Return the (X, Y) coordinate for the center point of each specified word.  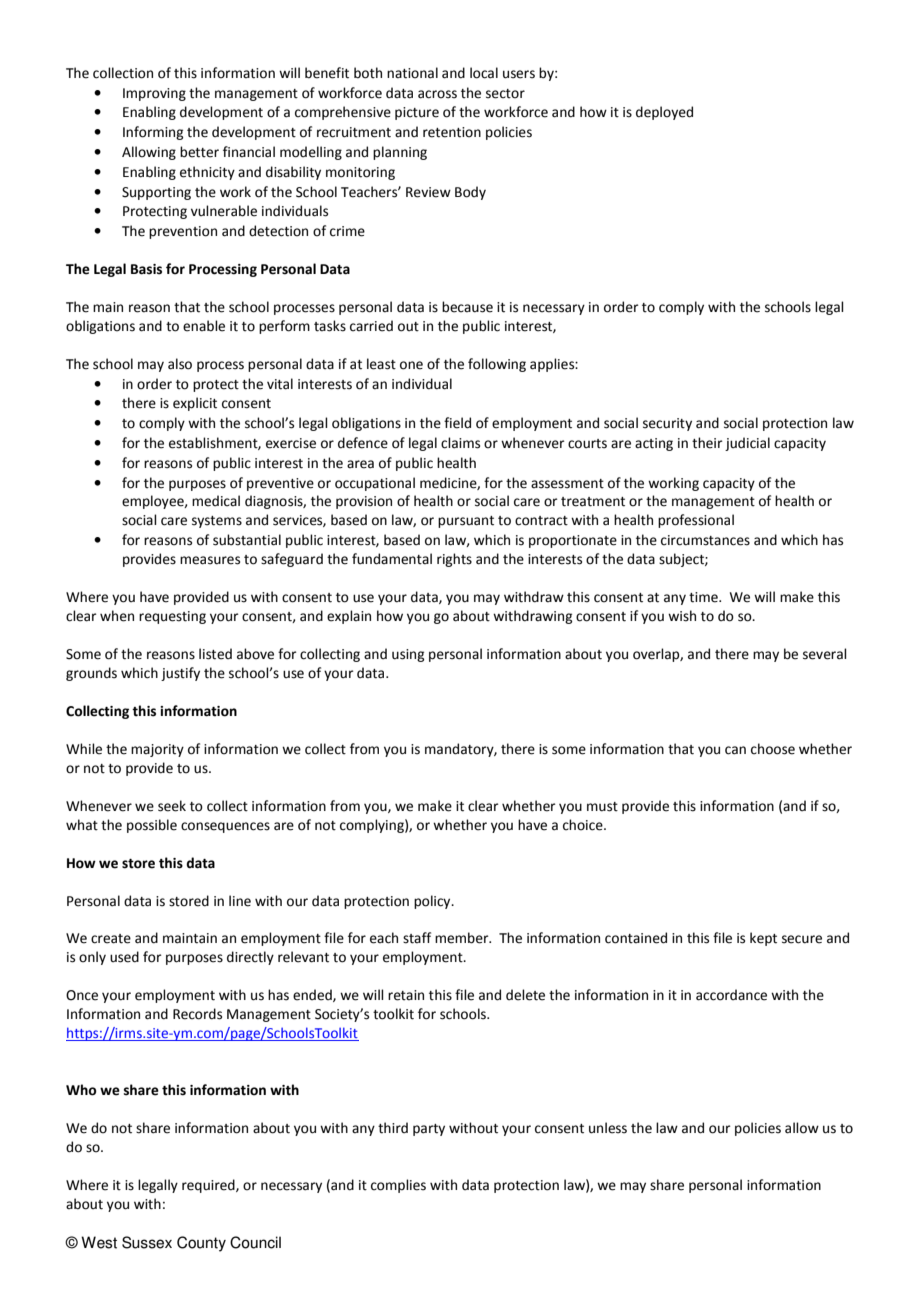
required (209, 1186)
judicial (747, 444)
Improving (154, 94)
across (437, 94)
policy (433, 902)
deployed (664, 113)
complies (398, 1186)
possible (152, 826)
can (735, 750)
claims (460, 443)
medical (216, 501)
